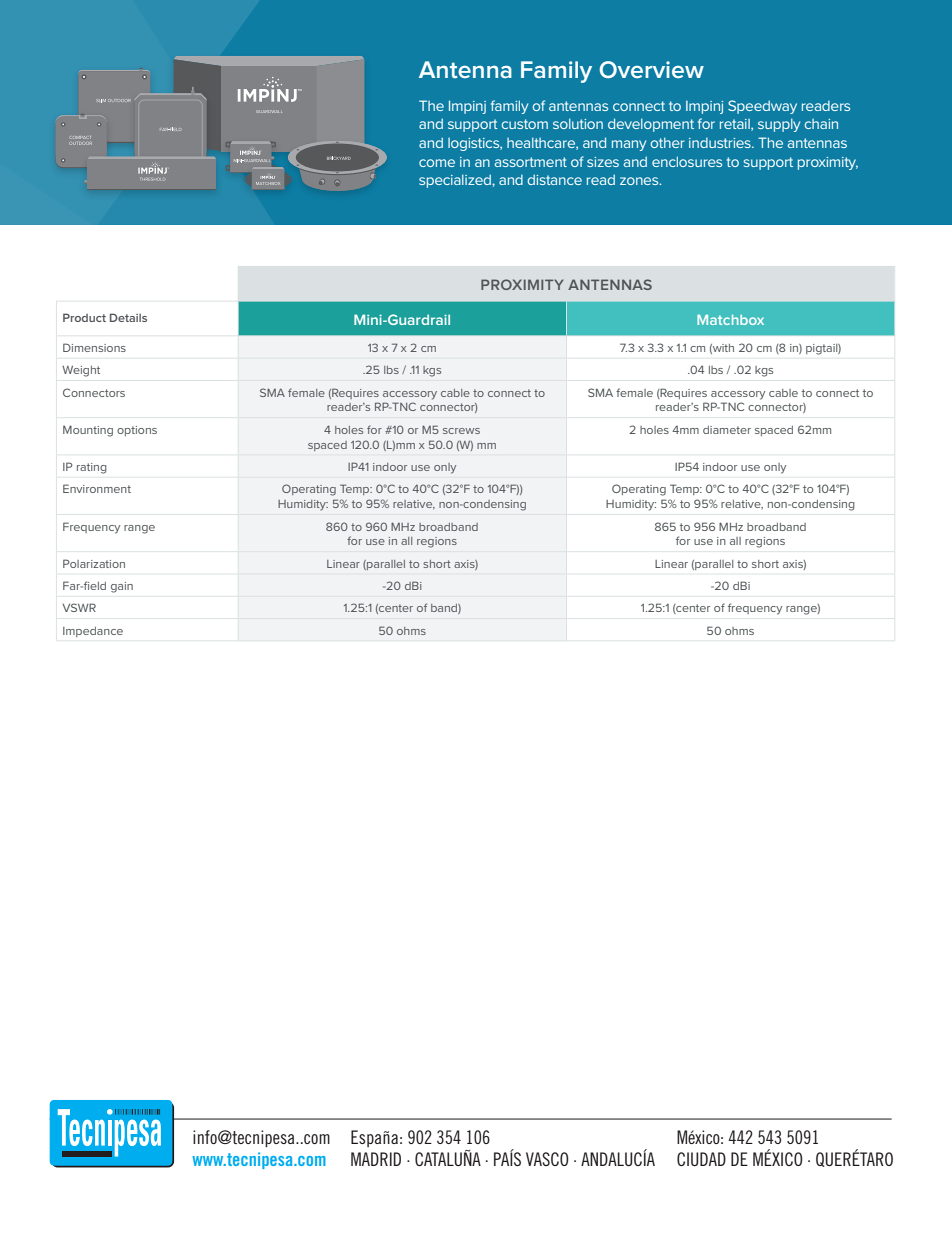  Describe the element at coordinates (93, 632) in the page. I see `Impedance` at that location.
